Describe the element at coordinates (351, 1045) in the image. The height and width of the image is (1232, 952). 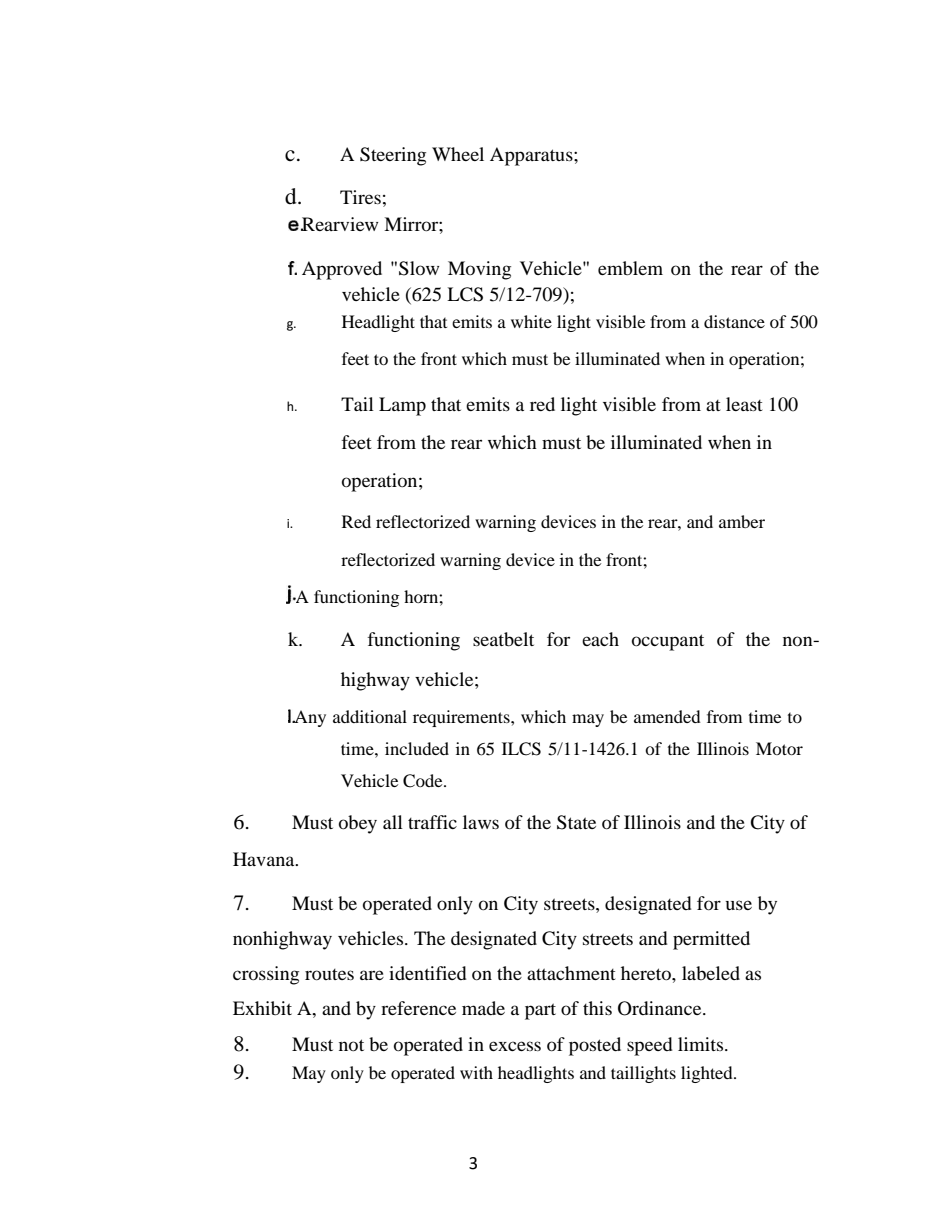
I see `not` at that location.
